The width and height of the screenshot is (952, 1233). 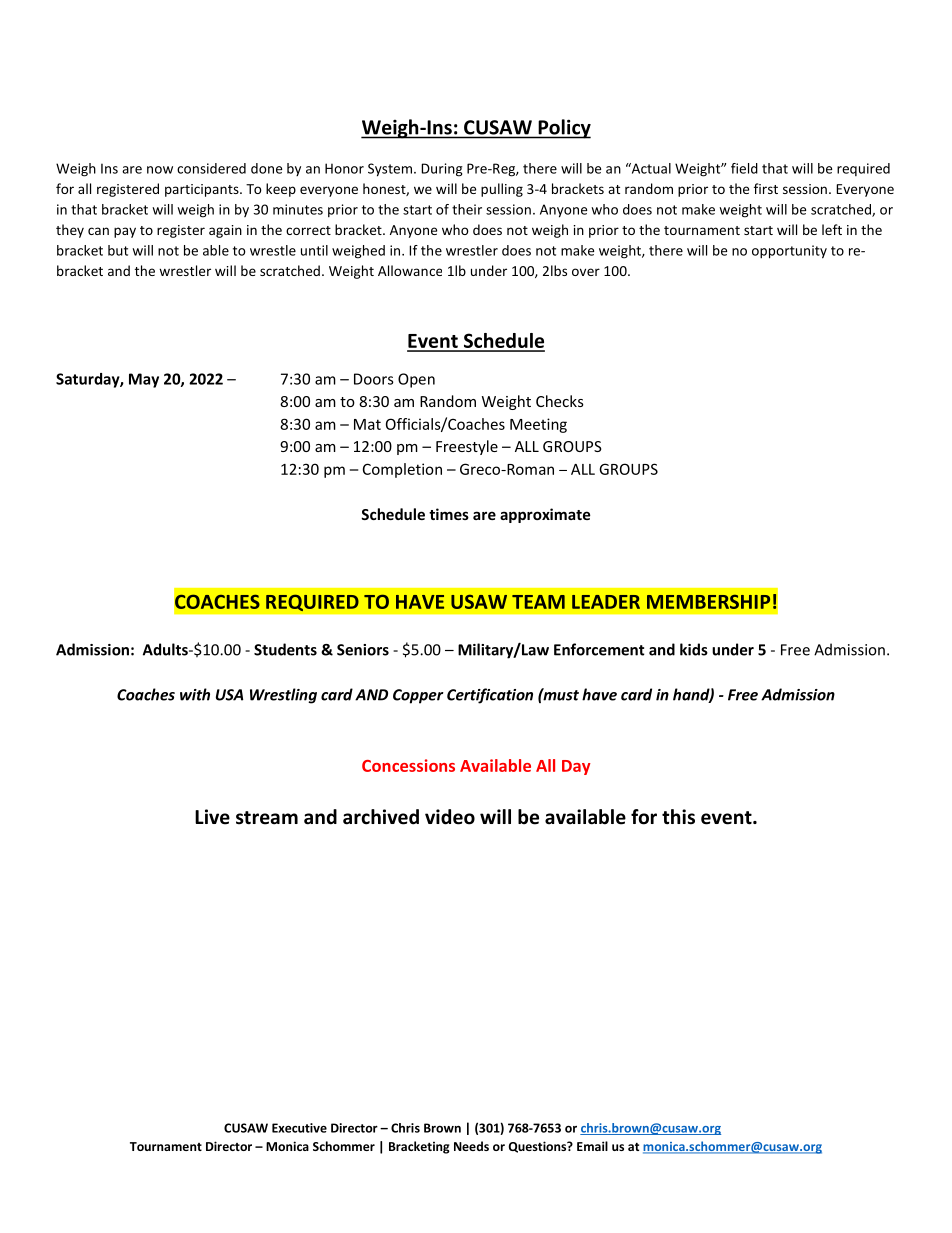 What do you see at coordinates (450, 817) in the screenshot?
I see `video` at bounding box center [450, 817].
